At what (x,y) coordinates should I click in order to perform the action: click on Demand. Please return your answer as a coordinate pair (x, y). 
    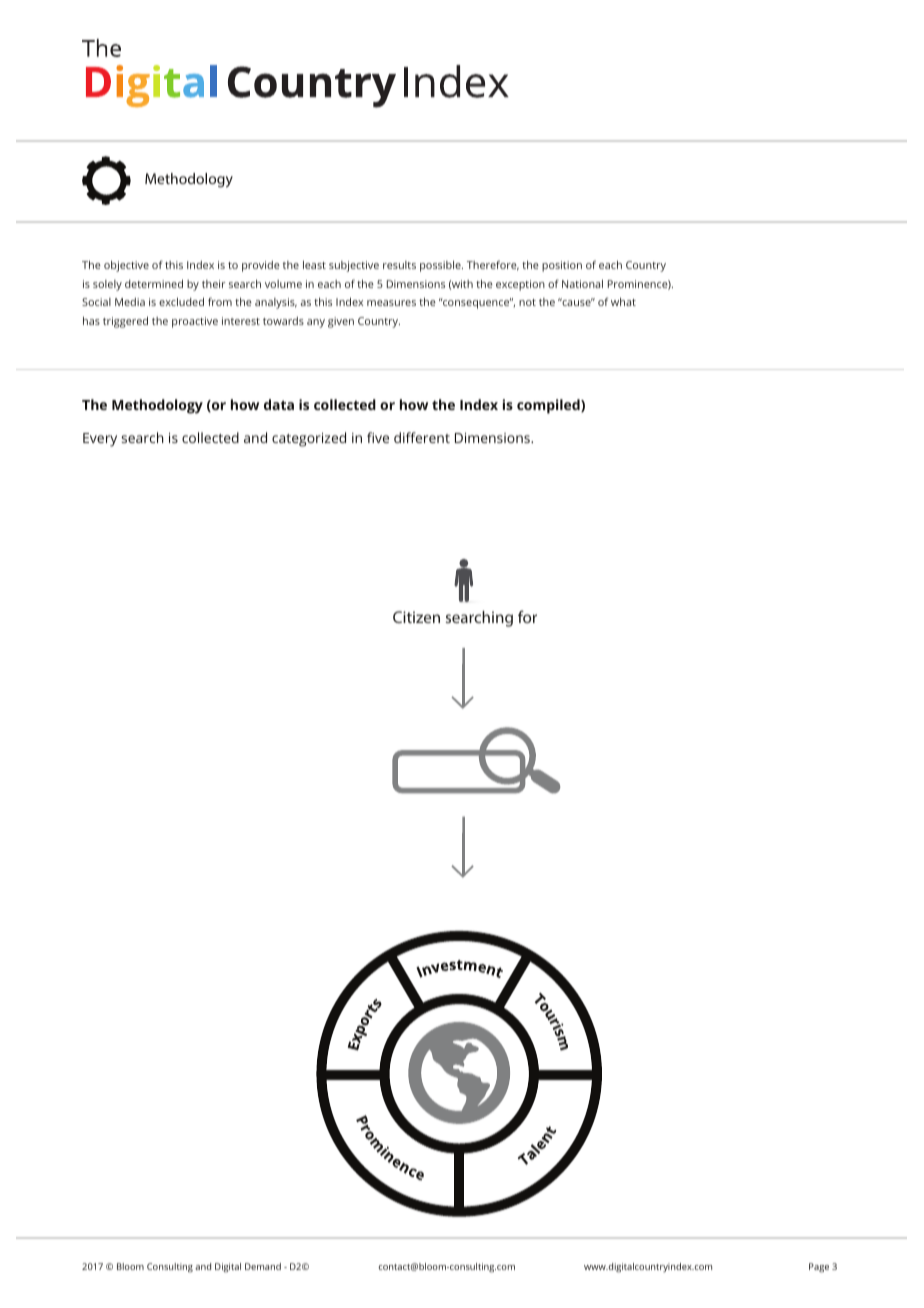
    Looking at the image, I should click on (263, 1266).
